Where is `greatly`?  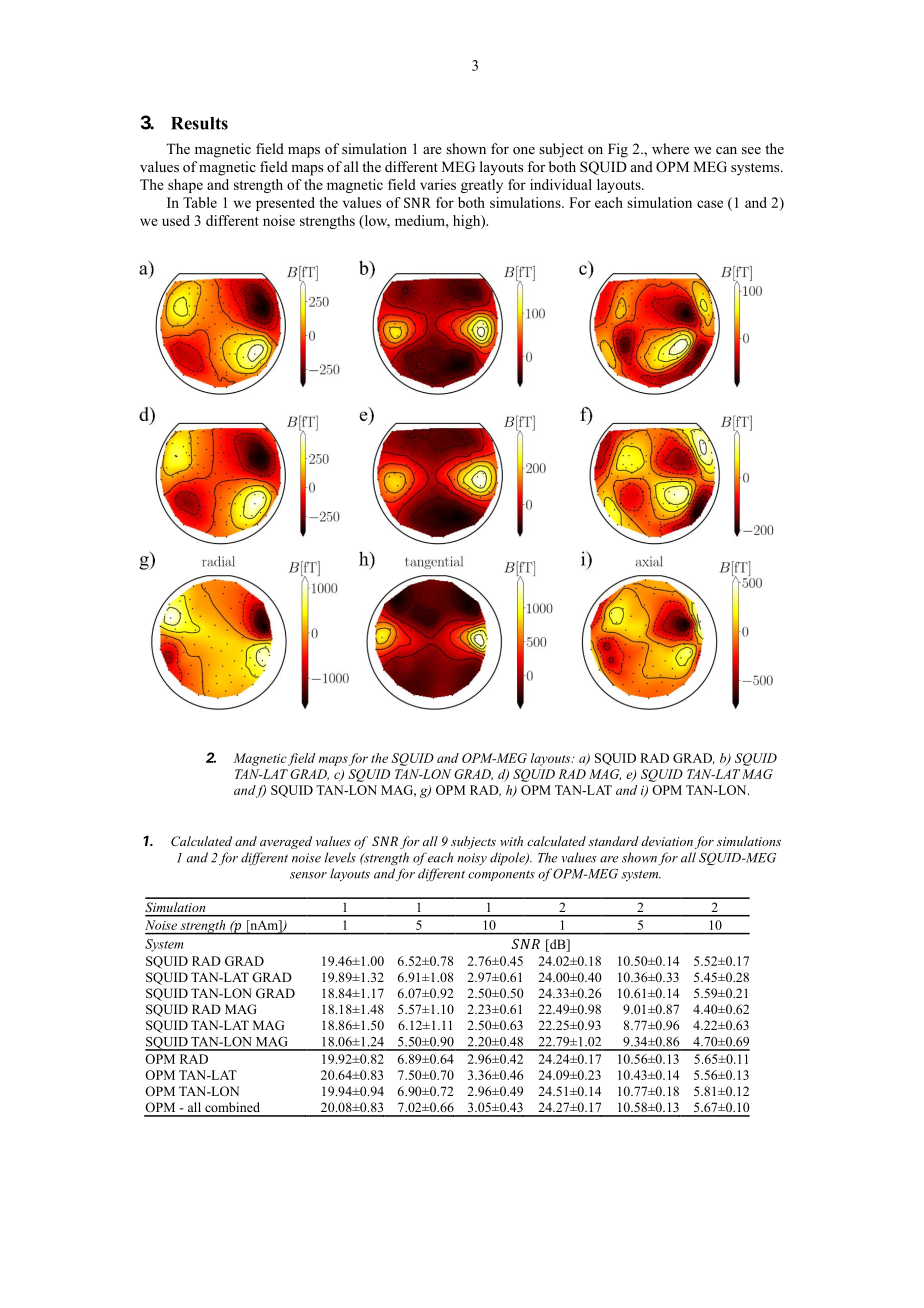
greatly is located at coordinates (482, 186).
